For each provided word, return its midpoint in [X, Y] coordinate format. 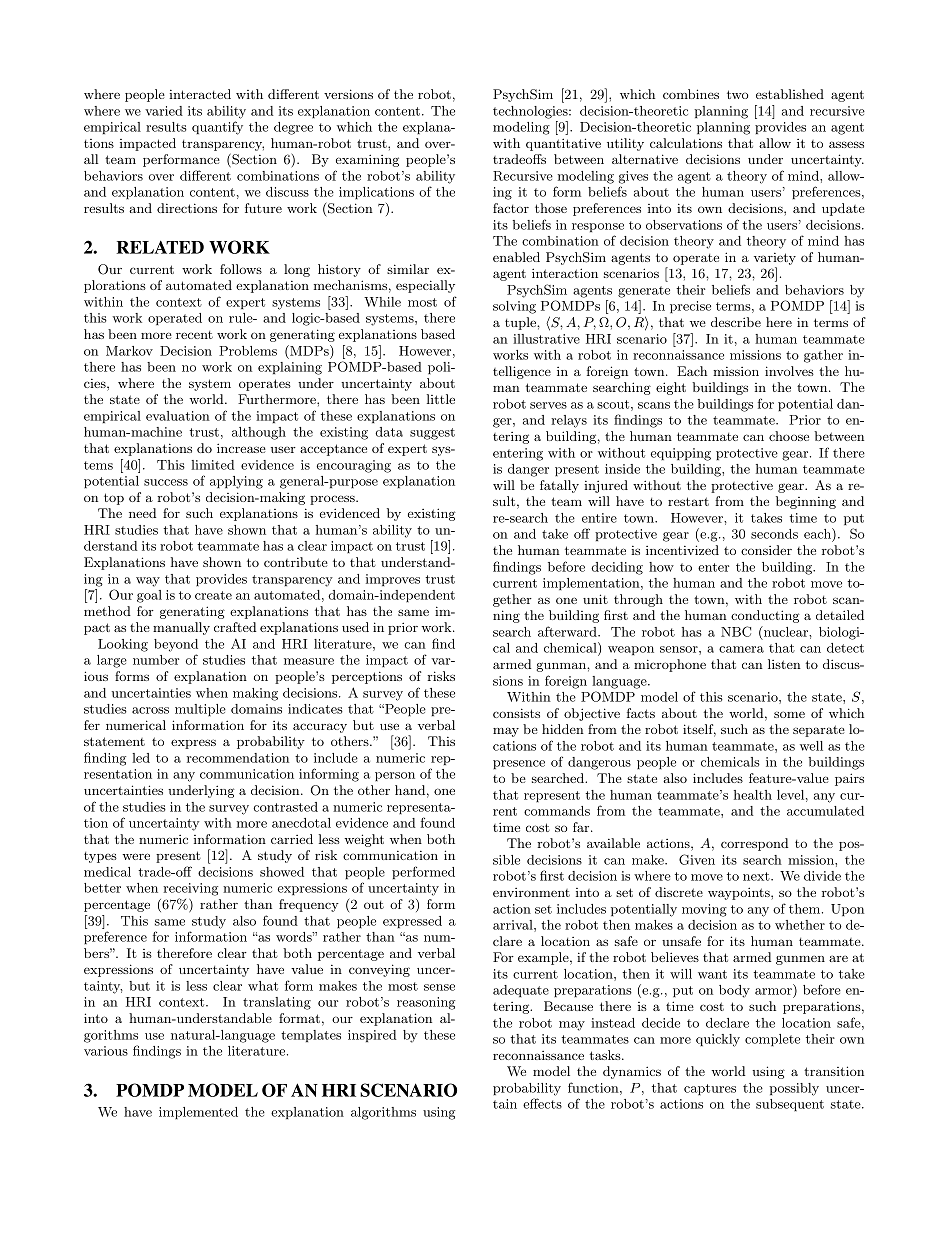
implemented [198, 1113]
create [213, 595]
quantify [217, 128]
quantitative [563, 144]
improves [393, 580]
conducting [765, 616]
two [737, 94]
